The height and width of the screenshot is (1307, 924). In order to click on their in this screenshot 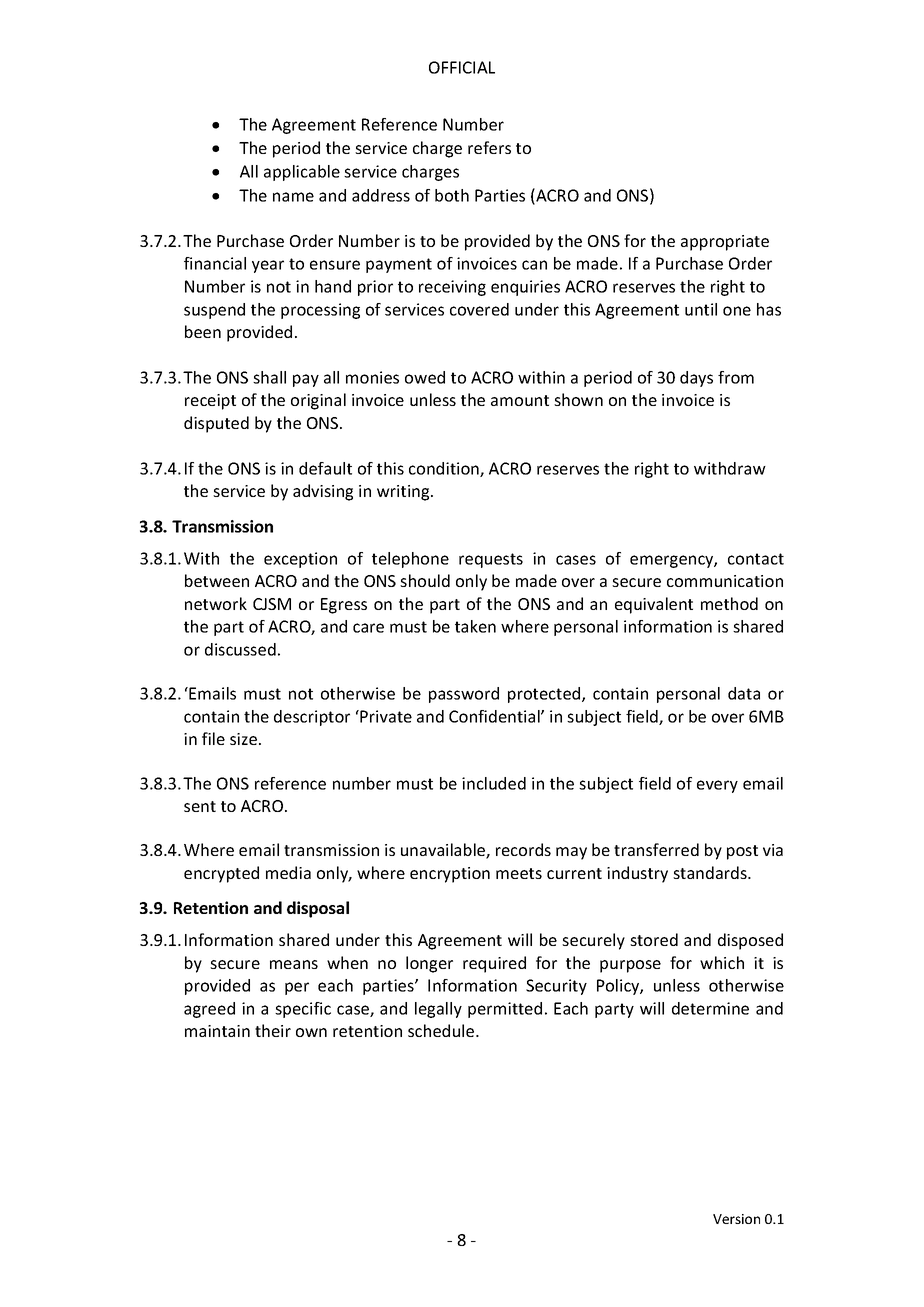, I will do `click(273, 1030)`.
